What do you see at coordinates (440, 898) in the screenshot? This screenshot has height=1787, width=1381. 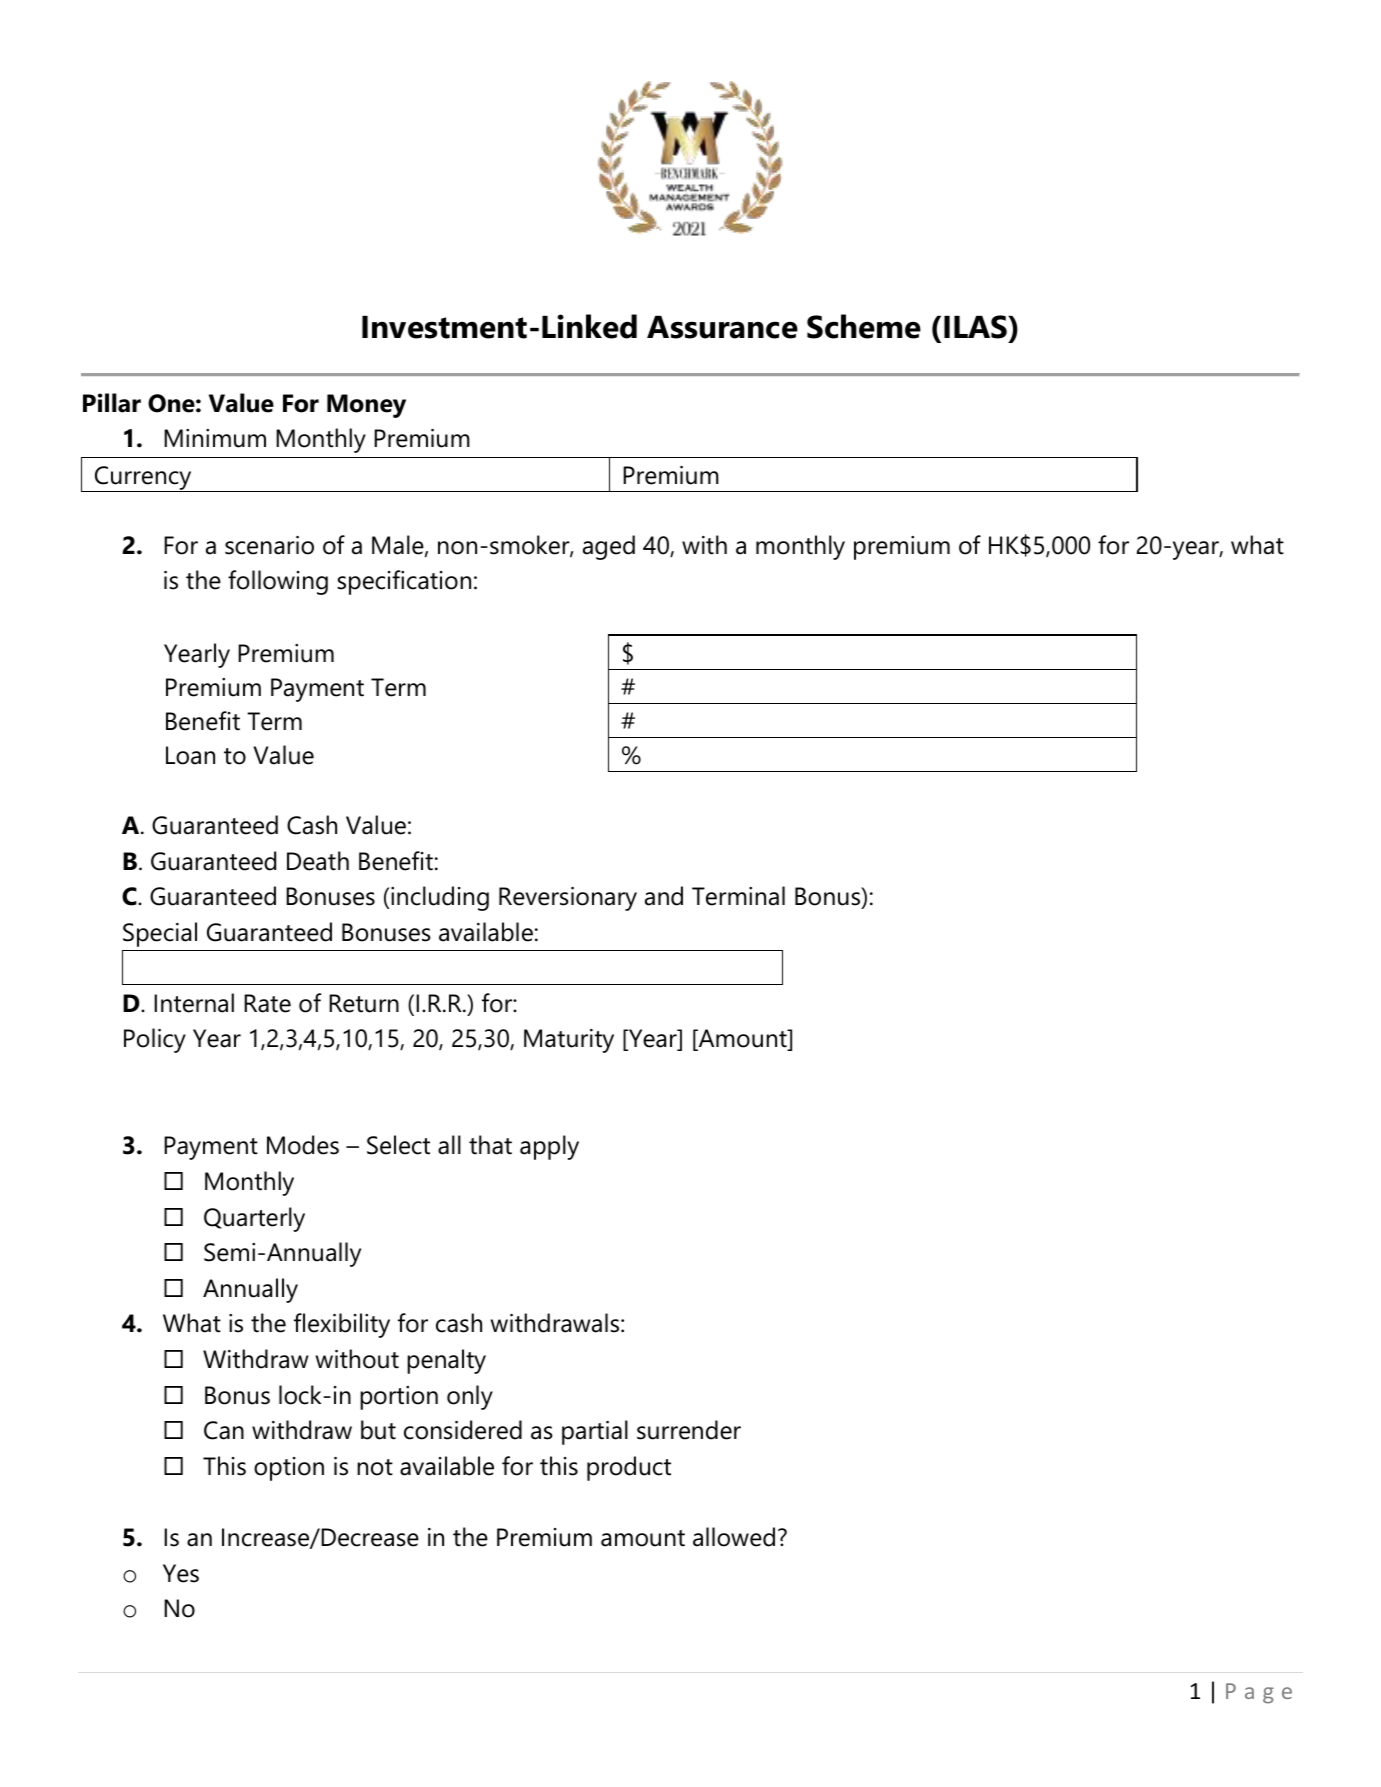 I see `including` at bounding box center [440, 898].
